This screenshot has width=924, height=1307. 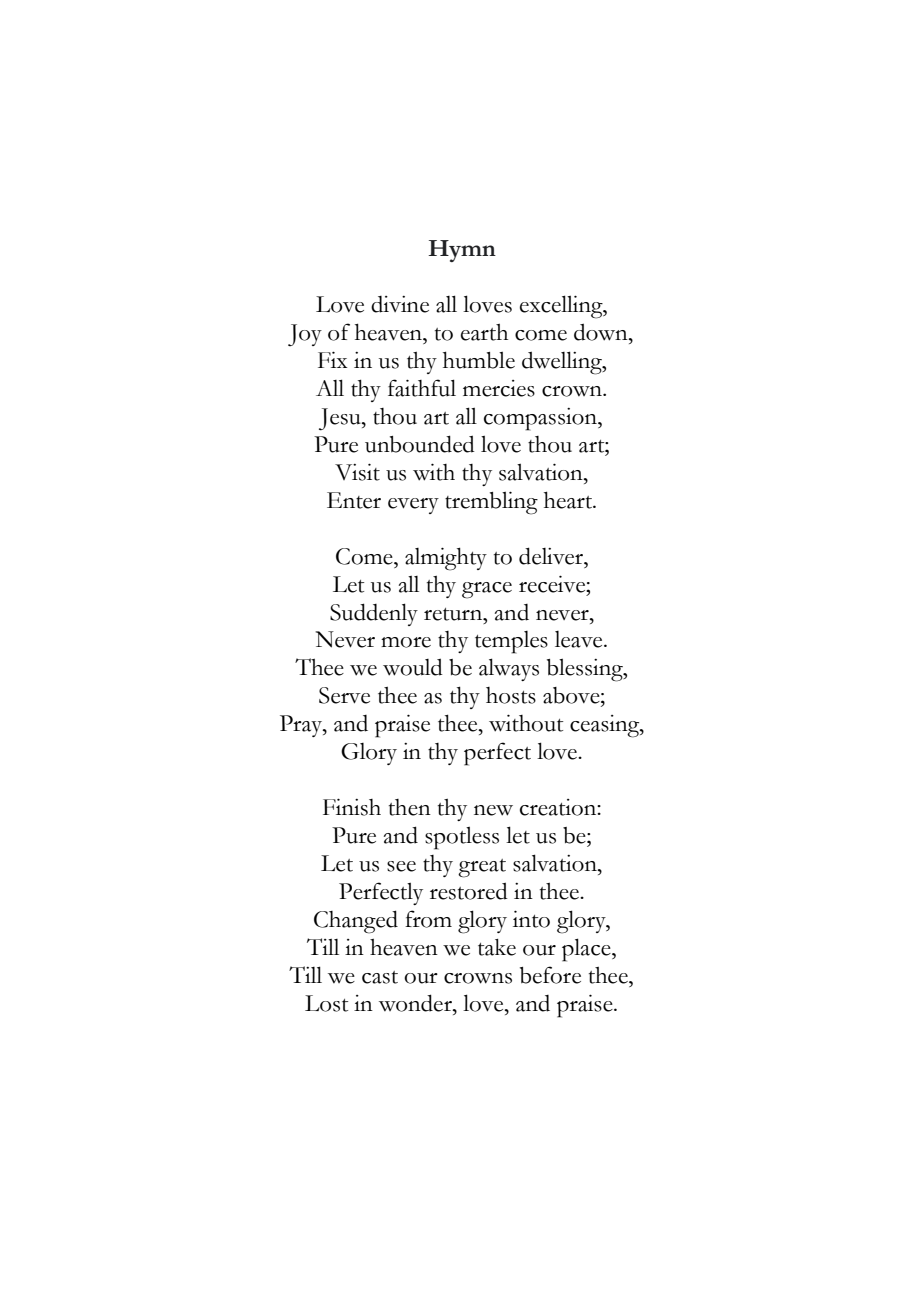 I want to click on down, so click(x=602, y=332).
